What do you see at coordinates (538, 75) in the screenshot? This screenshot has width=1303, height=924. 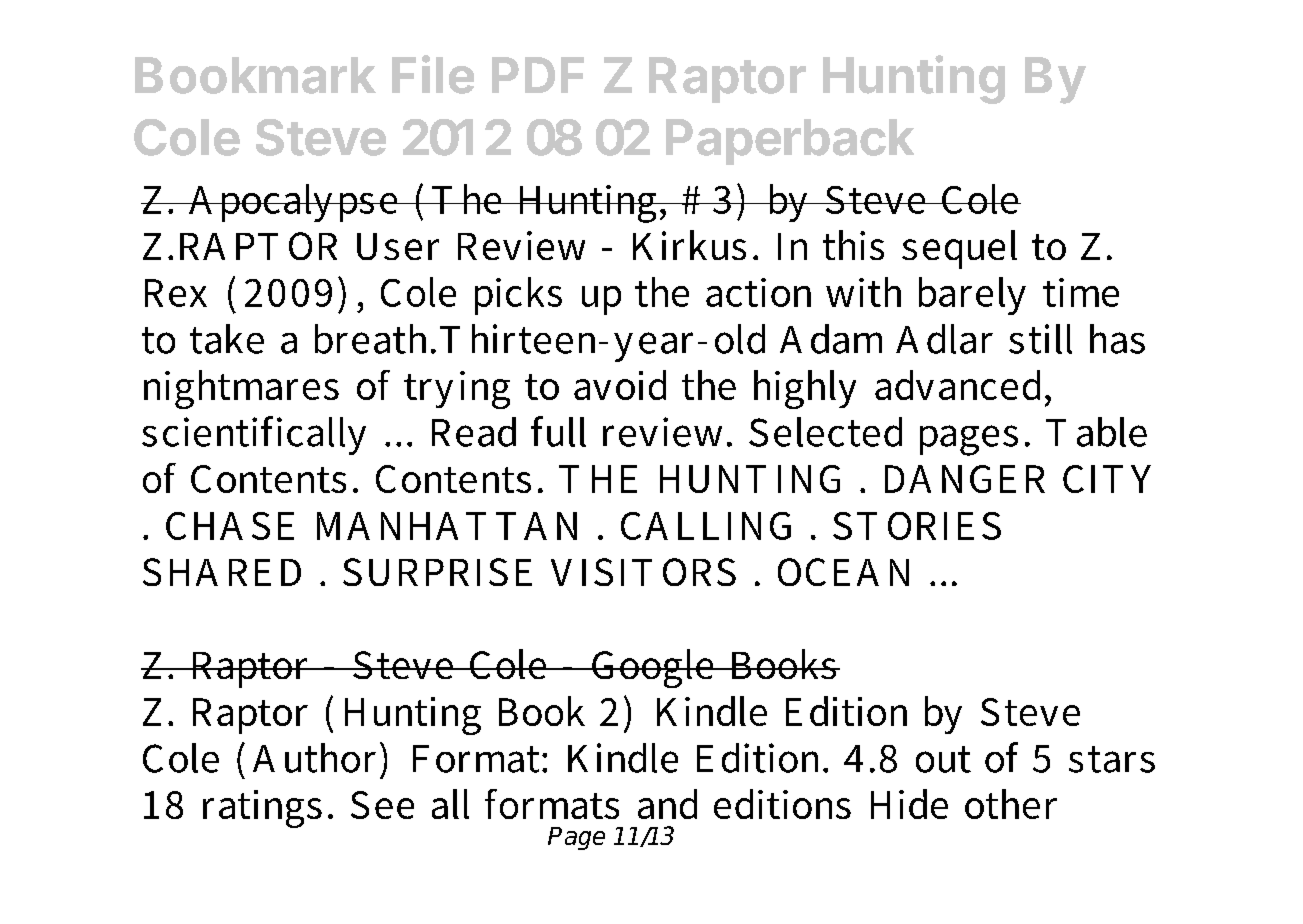 I see `PDF` at bounding box center [538, 75].
